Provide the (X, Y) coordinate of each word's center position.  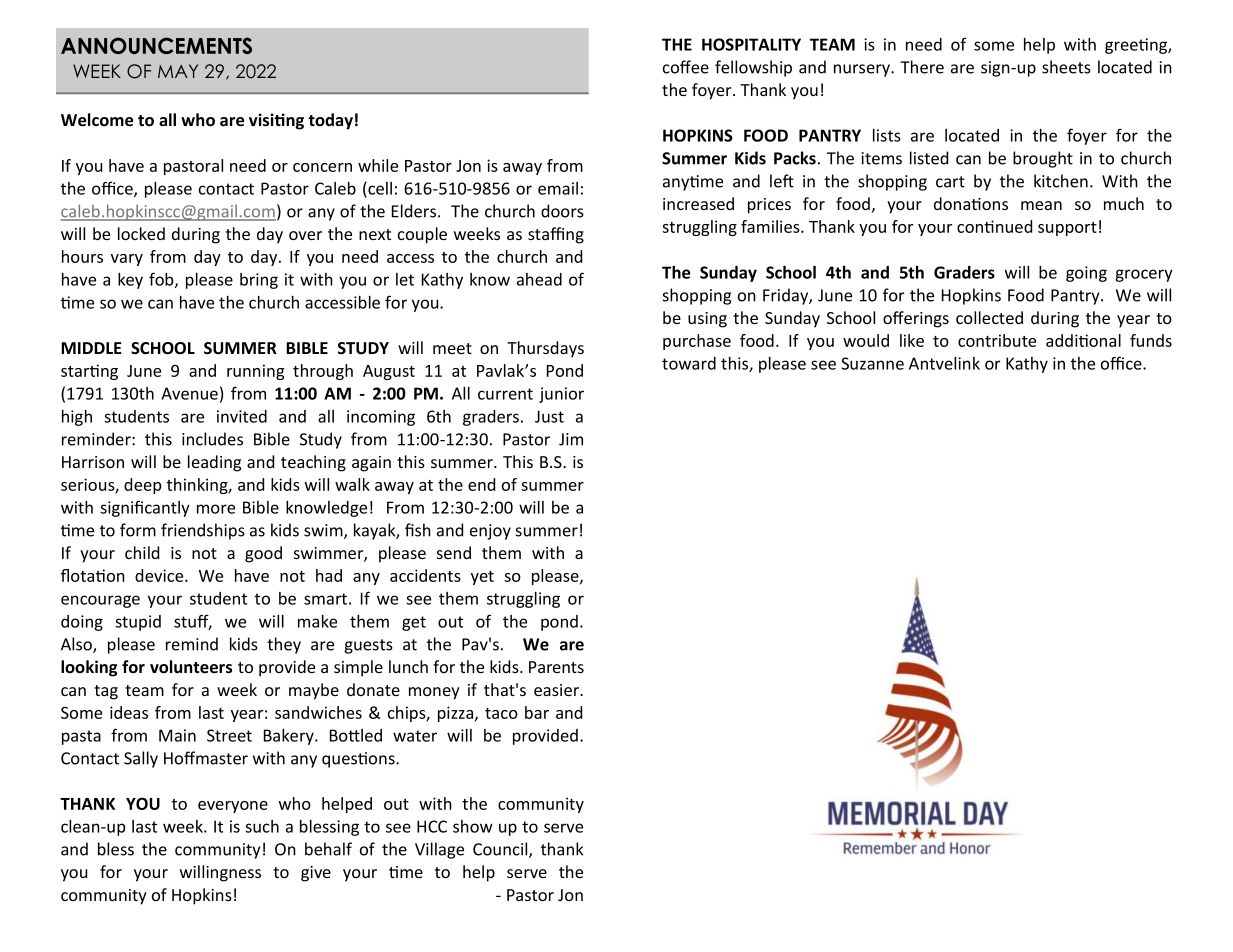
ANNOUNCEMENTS (156, 45)
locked (141, 233)
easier (558, 690)
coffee (686, 67)
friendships (203, 531)
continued (994, 226)
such (262, 826)
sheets (1066, 67)
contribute (997, 340)
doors (562, 211)
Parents (556, 667)
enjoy (490, 532)
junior (561, 395)
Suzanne (872, 363)
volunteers (191, 667)
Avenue (189, 393)
